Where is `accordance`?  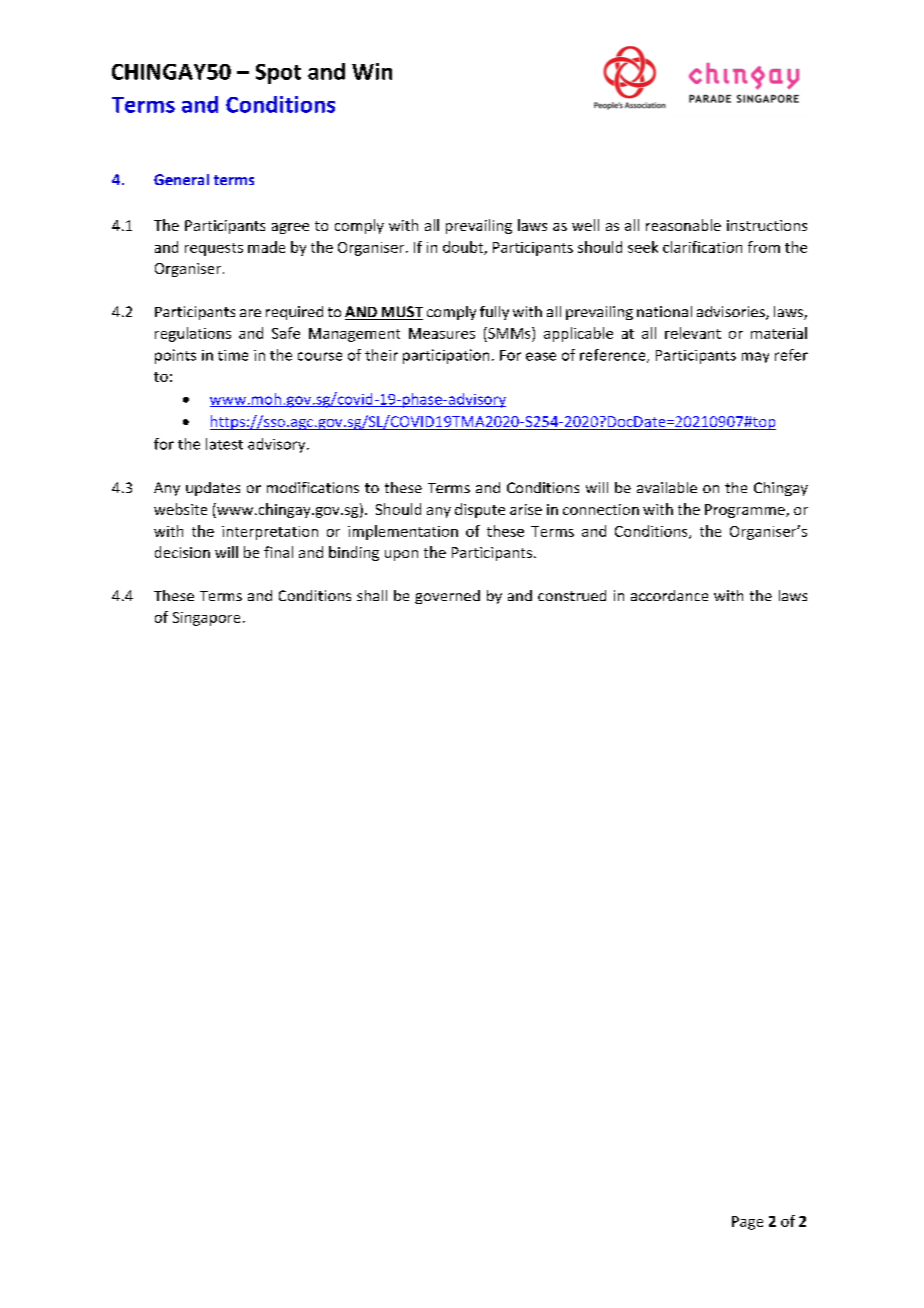 accordance is located at coordinates (669, 595).
